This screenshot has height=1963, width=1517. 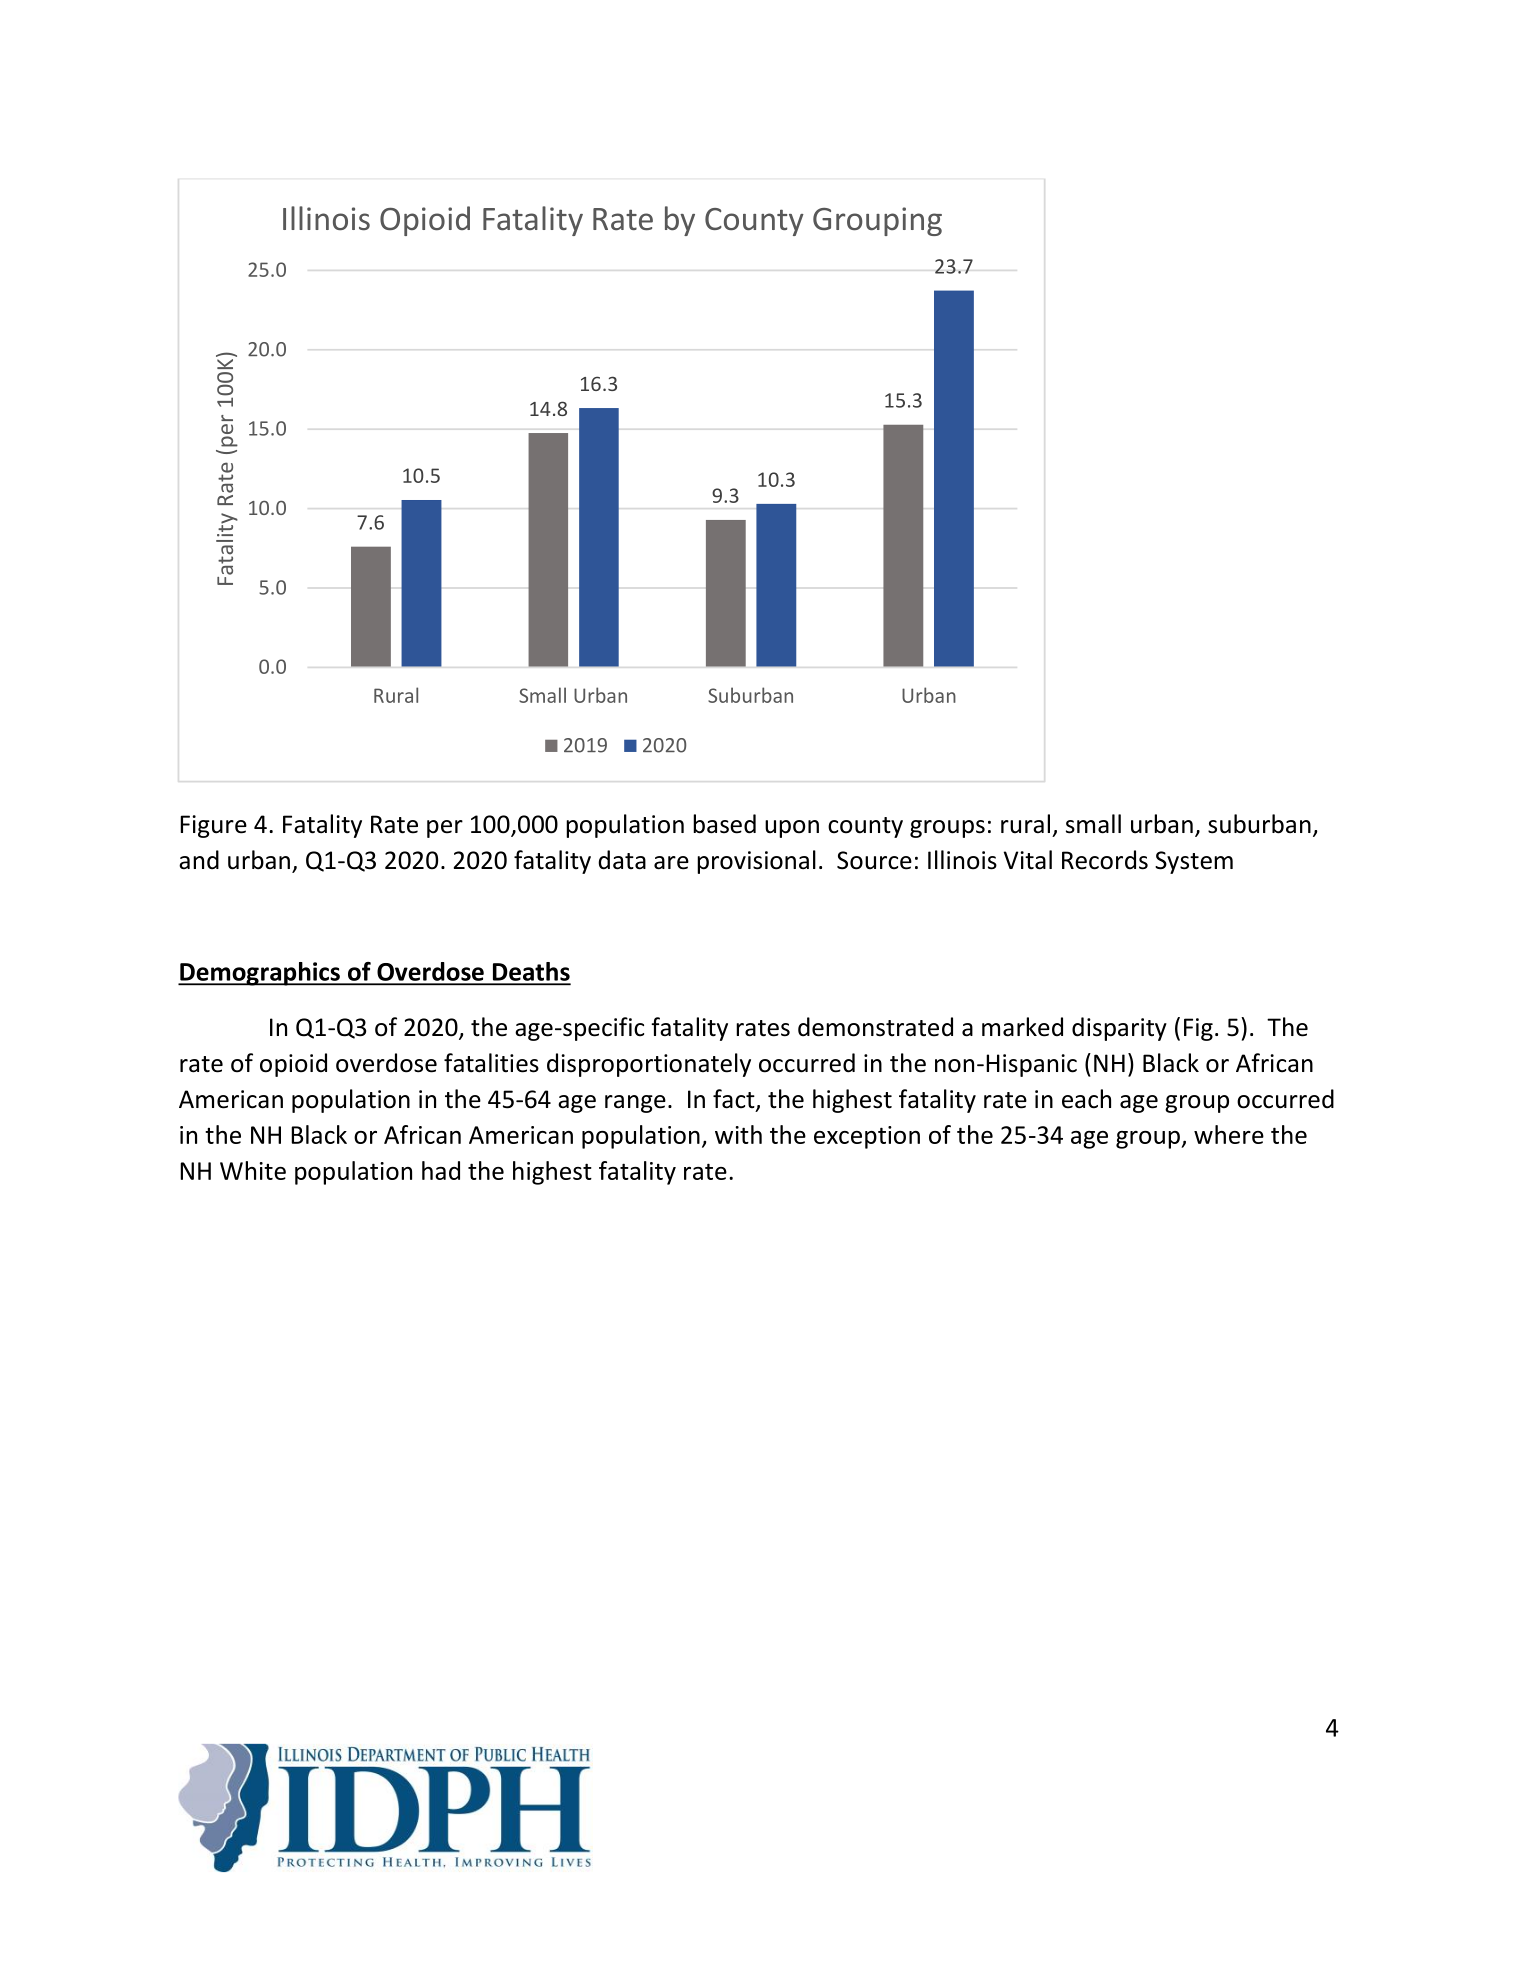 What do you see at coordinates (253, 1170) in the screenshot?
I see `White` at bounding box center [253, 1170].
